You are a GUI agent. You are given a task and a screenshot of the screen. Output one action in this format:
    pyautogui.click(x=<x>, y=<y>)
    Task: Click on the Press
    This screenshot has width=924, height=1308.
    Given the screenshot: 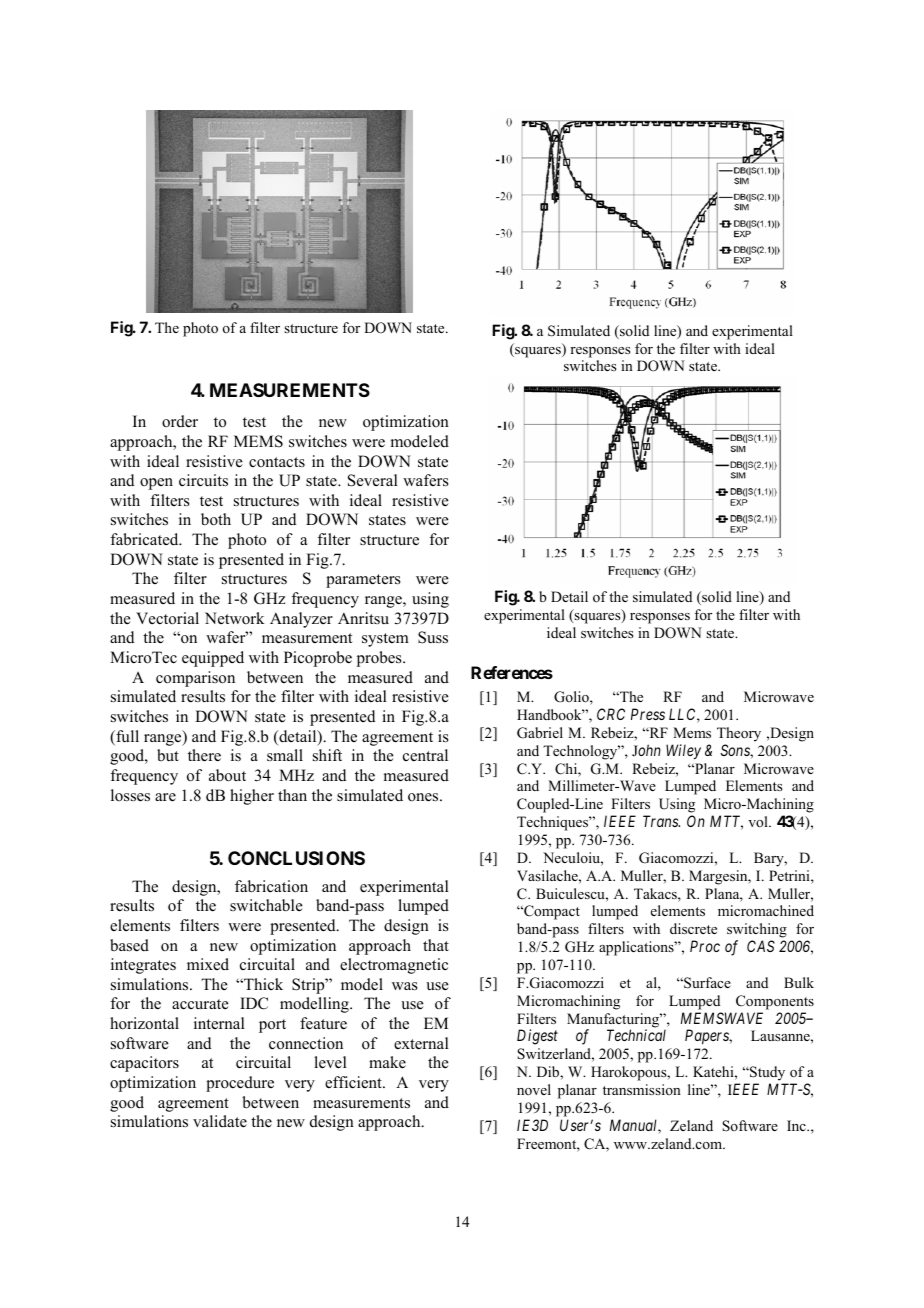 What is the action you would take?
    pyautogui.click(x=648, y=714)
